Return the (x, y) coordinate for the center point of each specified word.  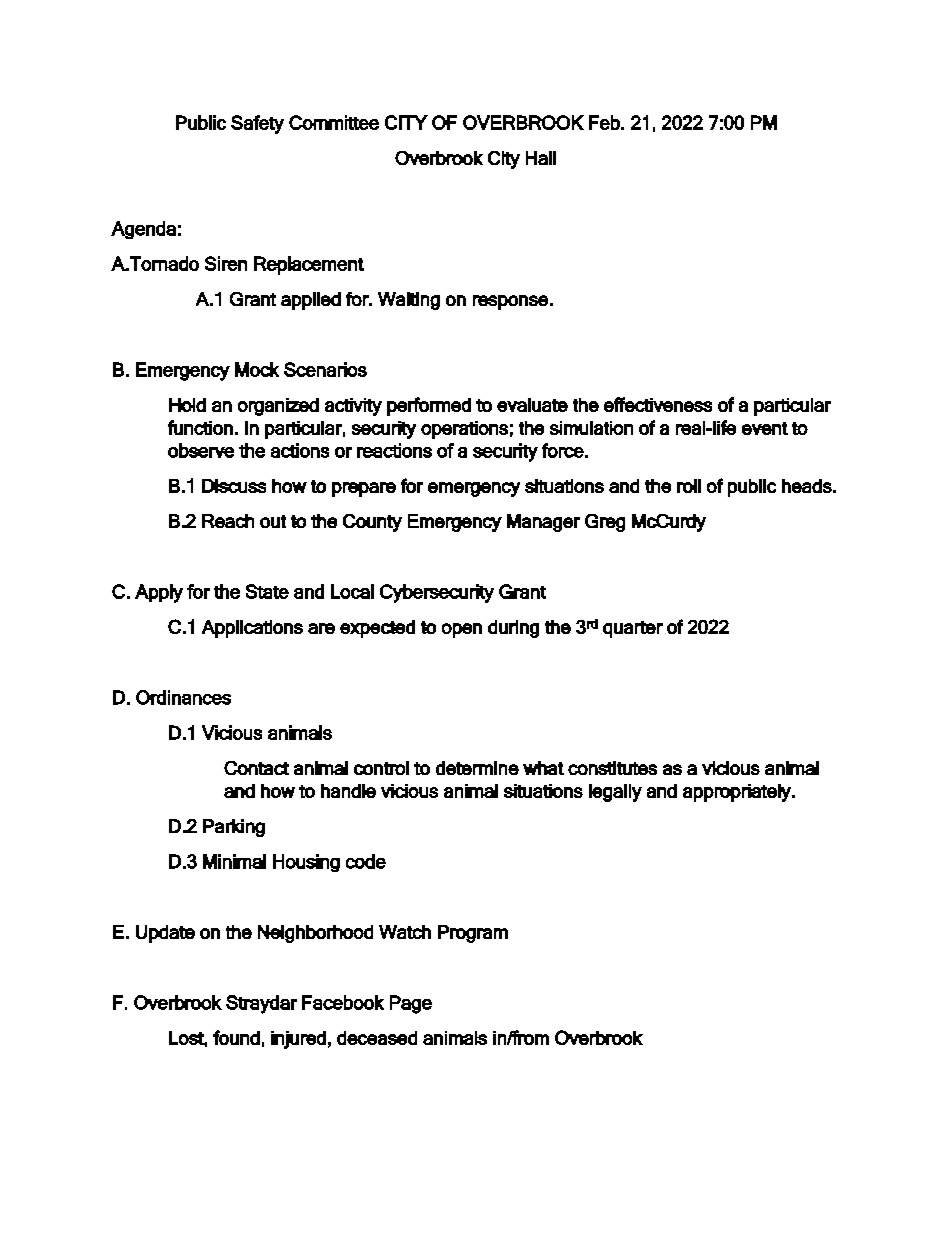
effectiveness (658, 404)
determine (477, 768)
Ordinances (183, 697)
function (200, 427)
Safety (257, 124)
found (236, 1037)
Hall (541, 158)
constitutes (612, 768)
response (510, 302)
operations (464, 430)
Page (411, 1004)
